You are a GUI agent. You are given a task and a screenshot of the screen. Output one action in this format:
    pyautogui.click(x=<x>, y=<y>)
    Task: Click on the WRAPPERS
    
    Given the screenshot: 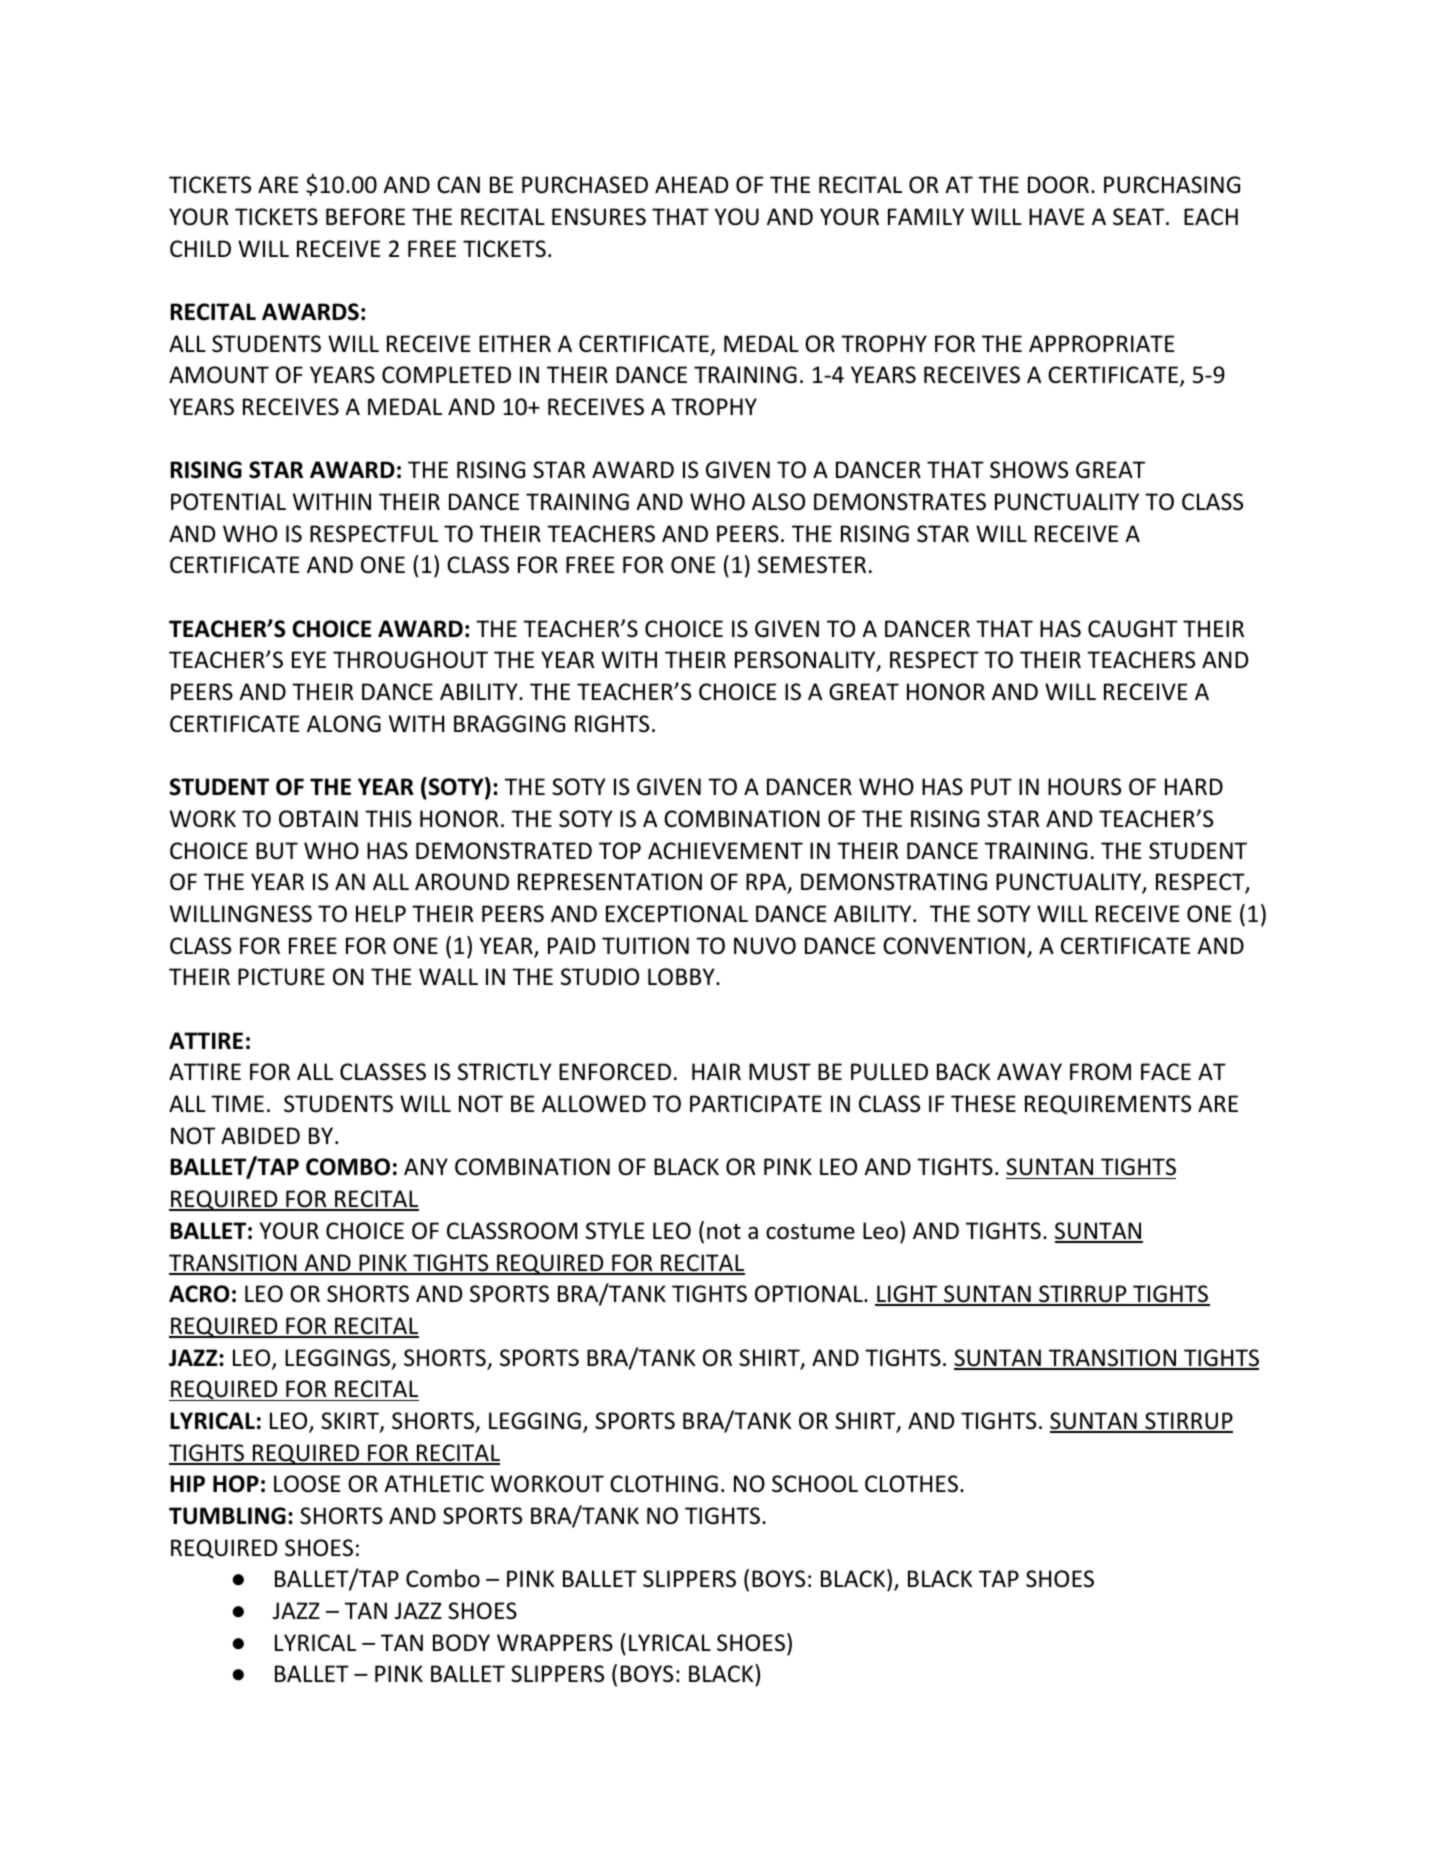 What is the action you would take?
    pyautogui.click(x=555, y=1643)
